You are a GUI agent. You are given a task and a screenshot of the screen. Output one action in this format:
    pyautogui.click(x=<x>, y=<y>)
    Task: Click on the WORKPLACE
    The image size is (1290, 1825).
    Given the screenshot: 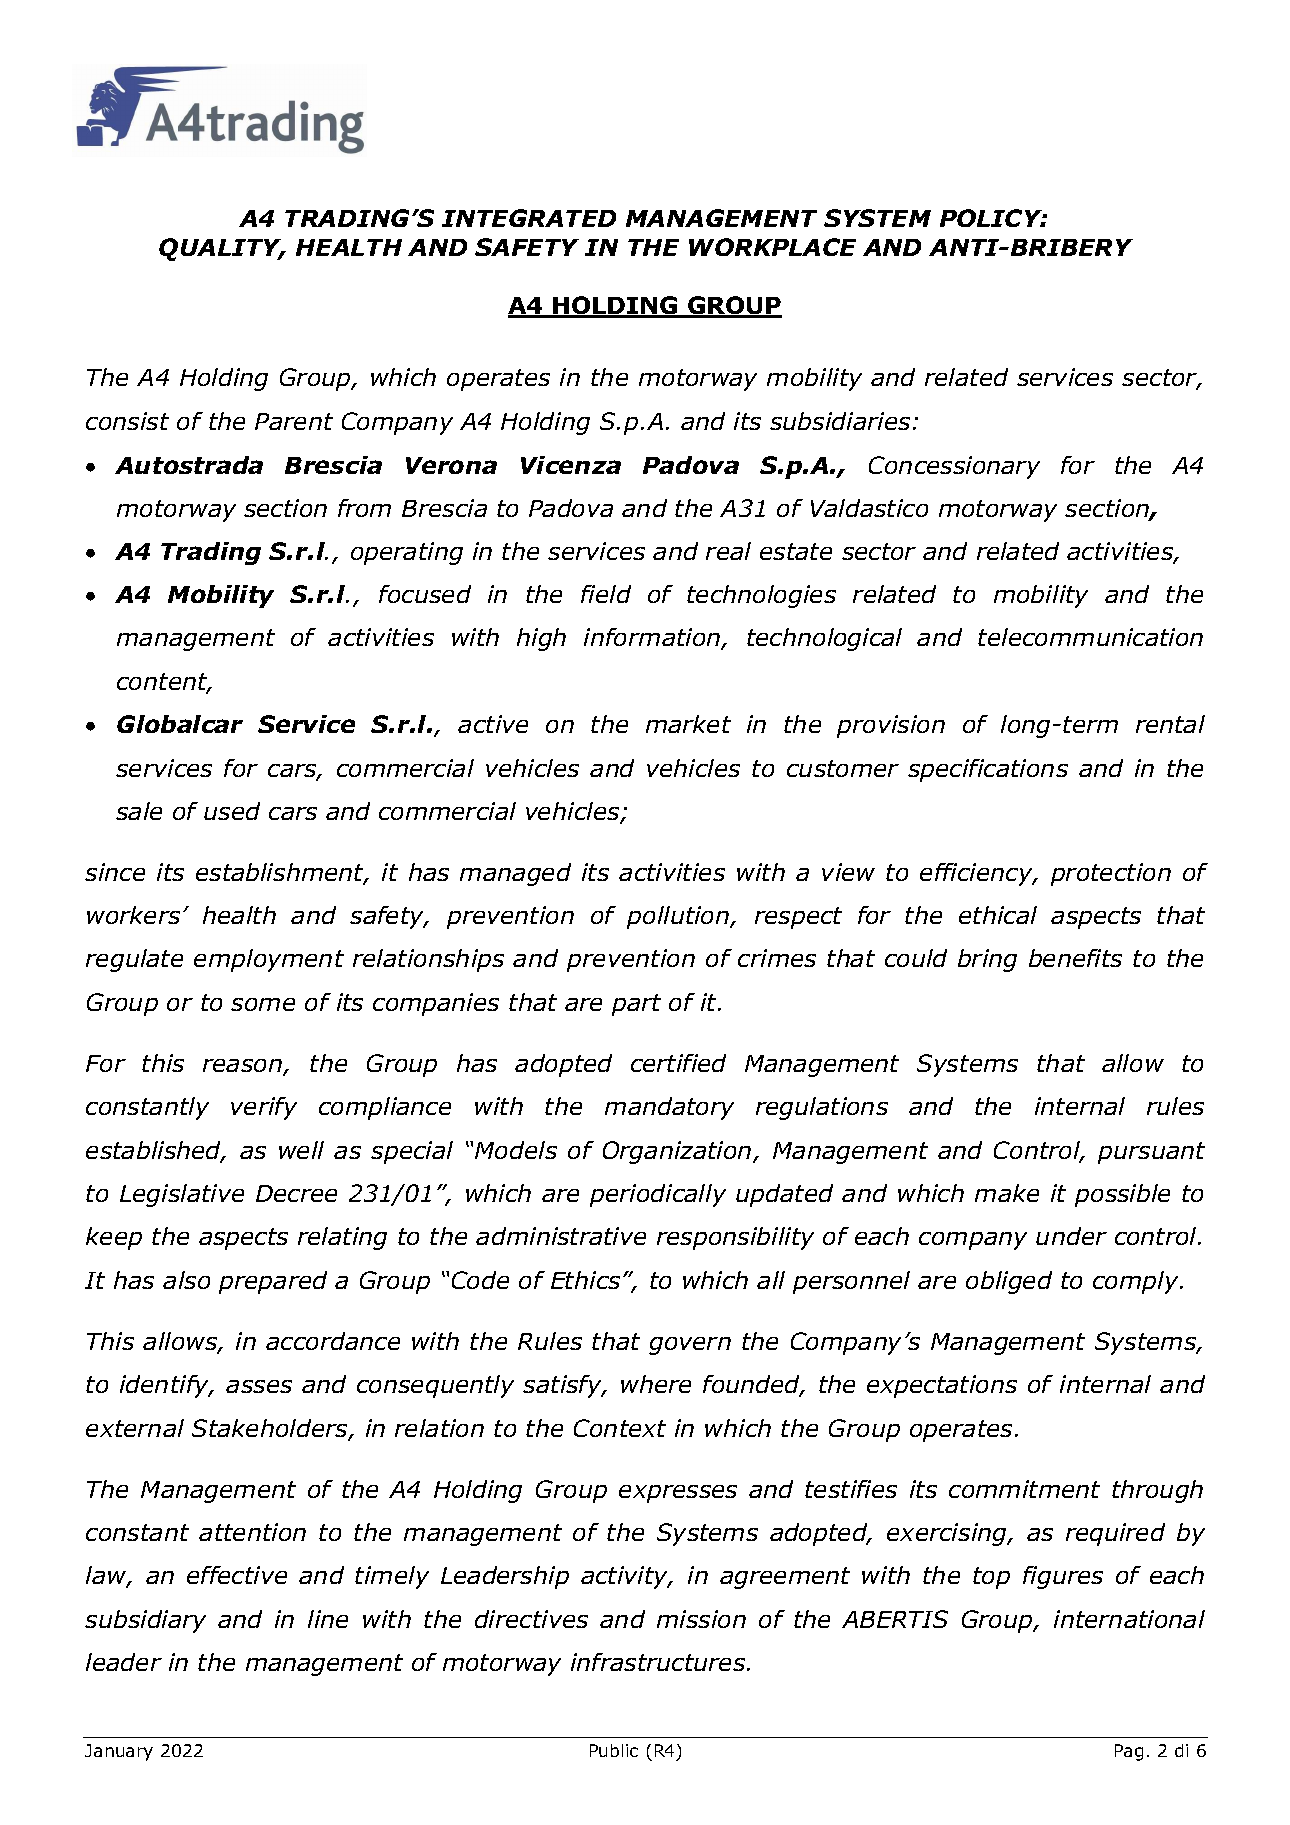 What is the action you would take?
    pyautogui.click(x=772, y=247)
